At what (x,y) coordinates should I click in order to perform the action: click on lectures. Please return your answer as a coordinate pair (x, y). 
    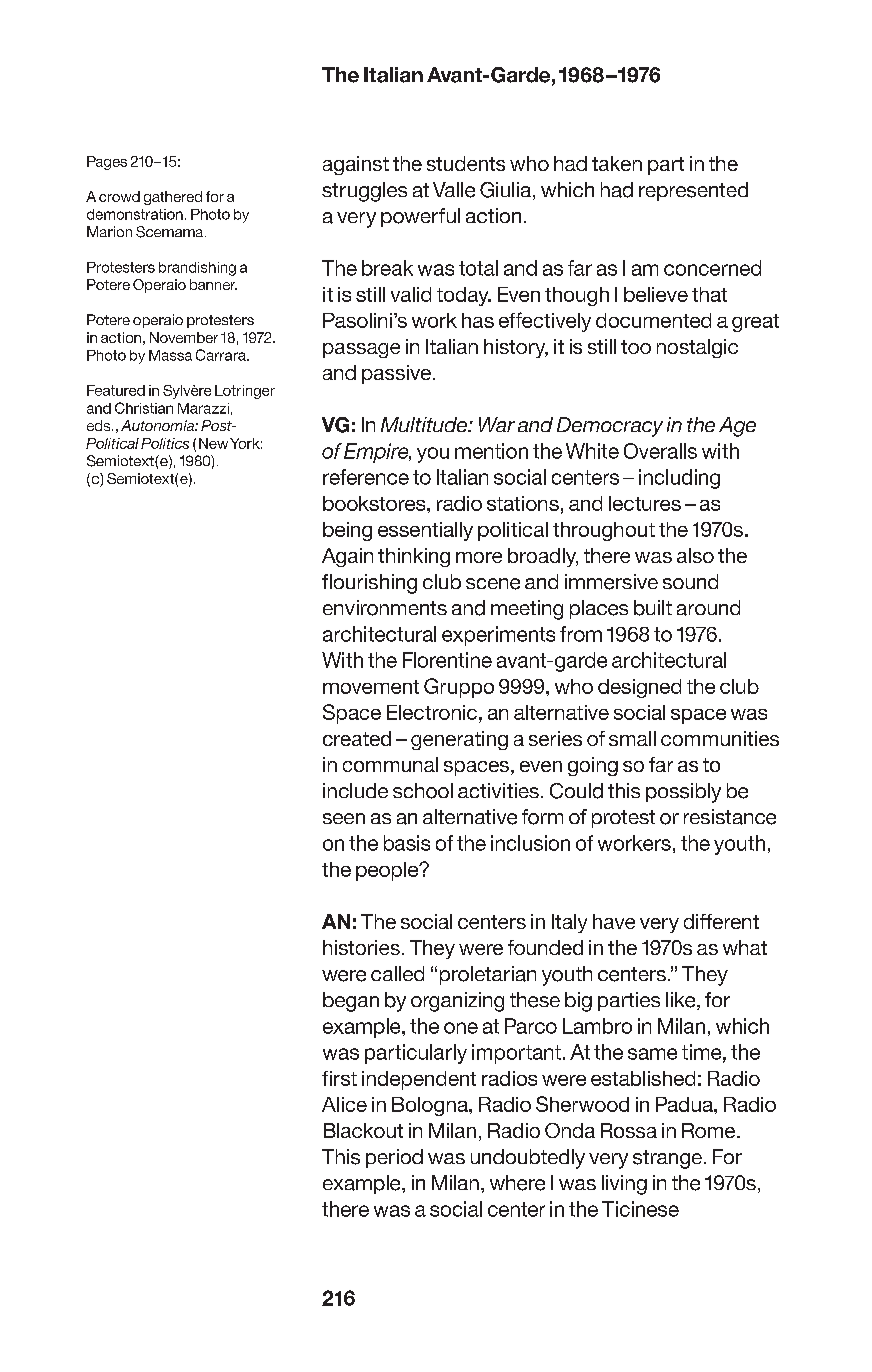
    Looking at the image, I should click on (645, 503).
